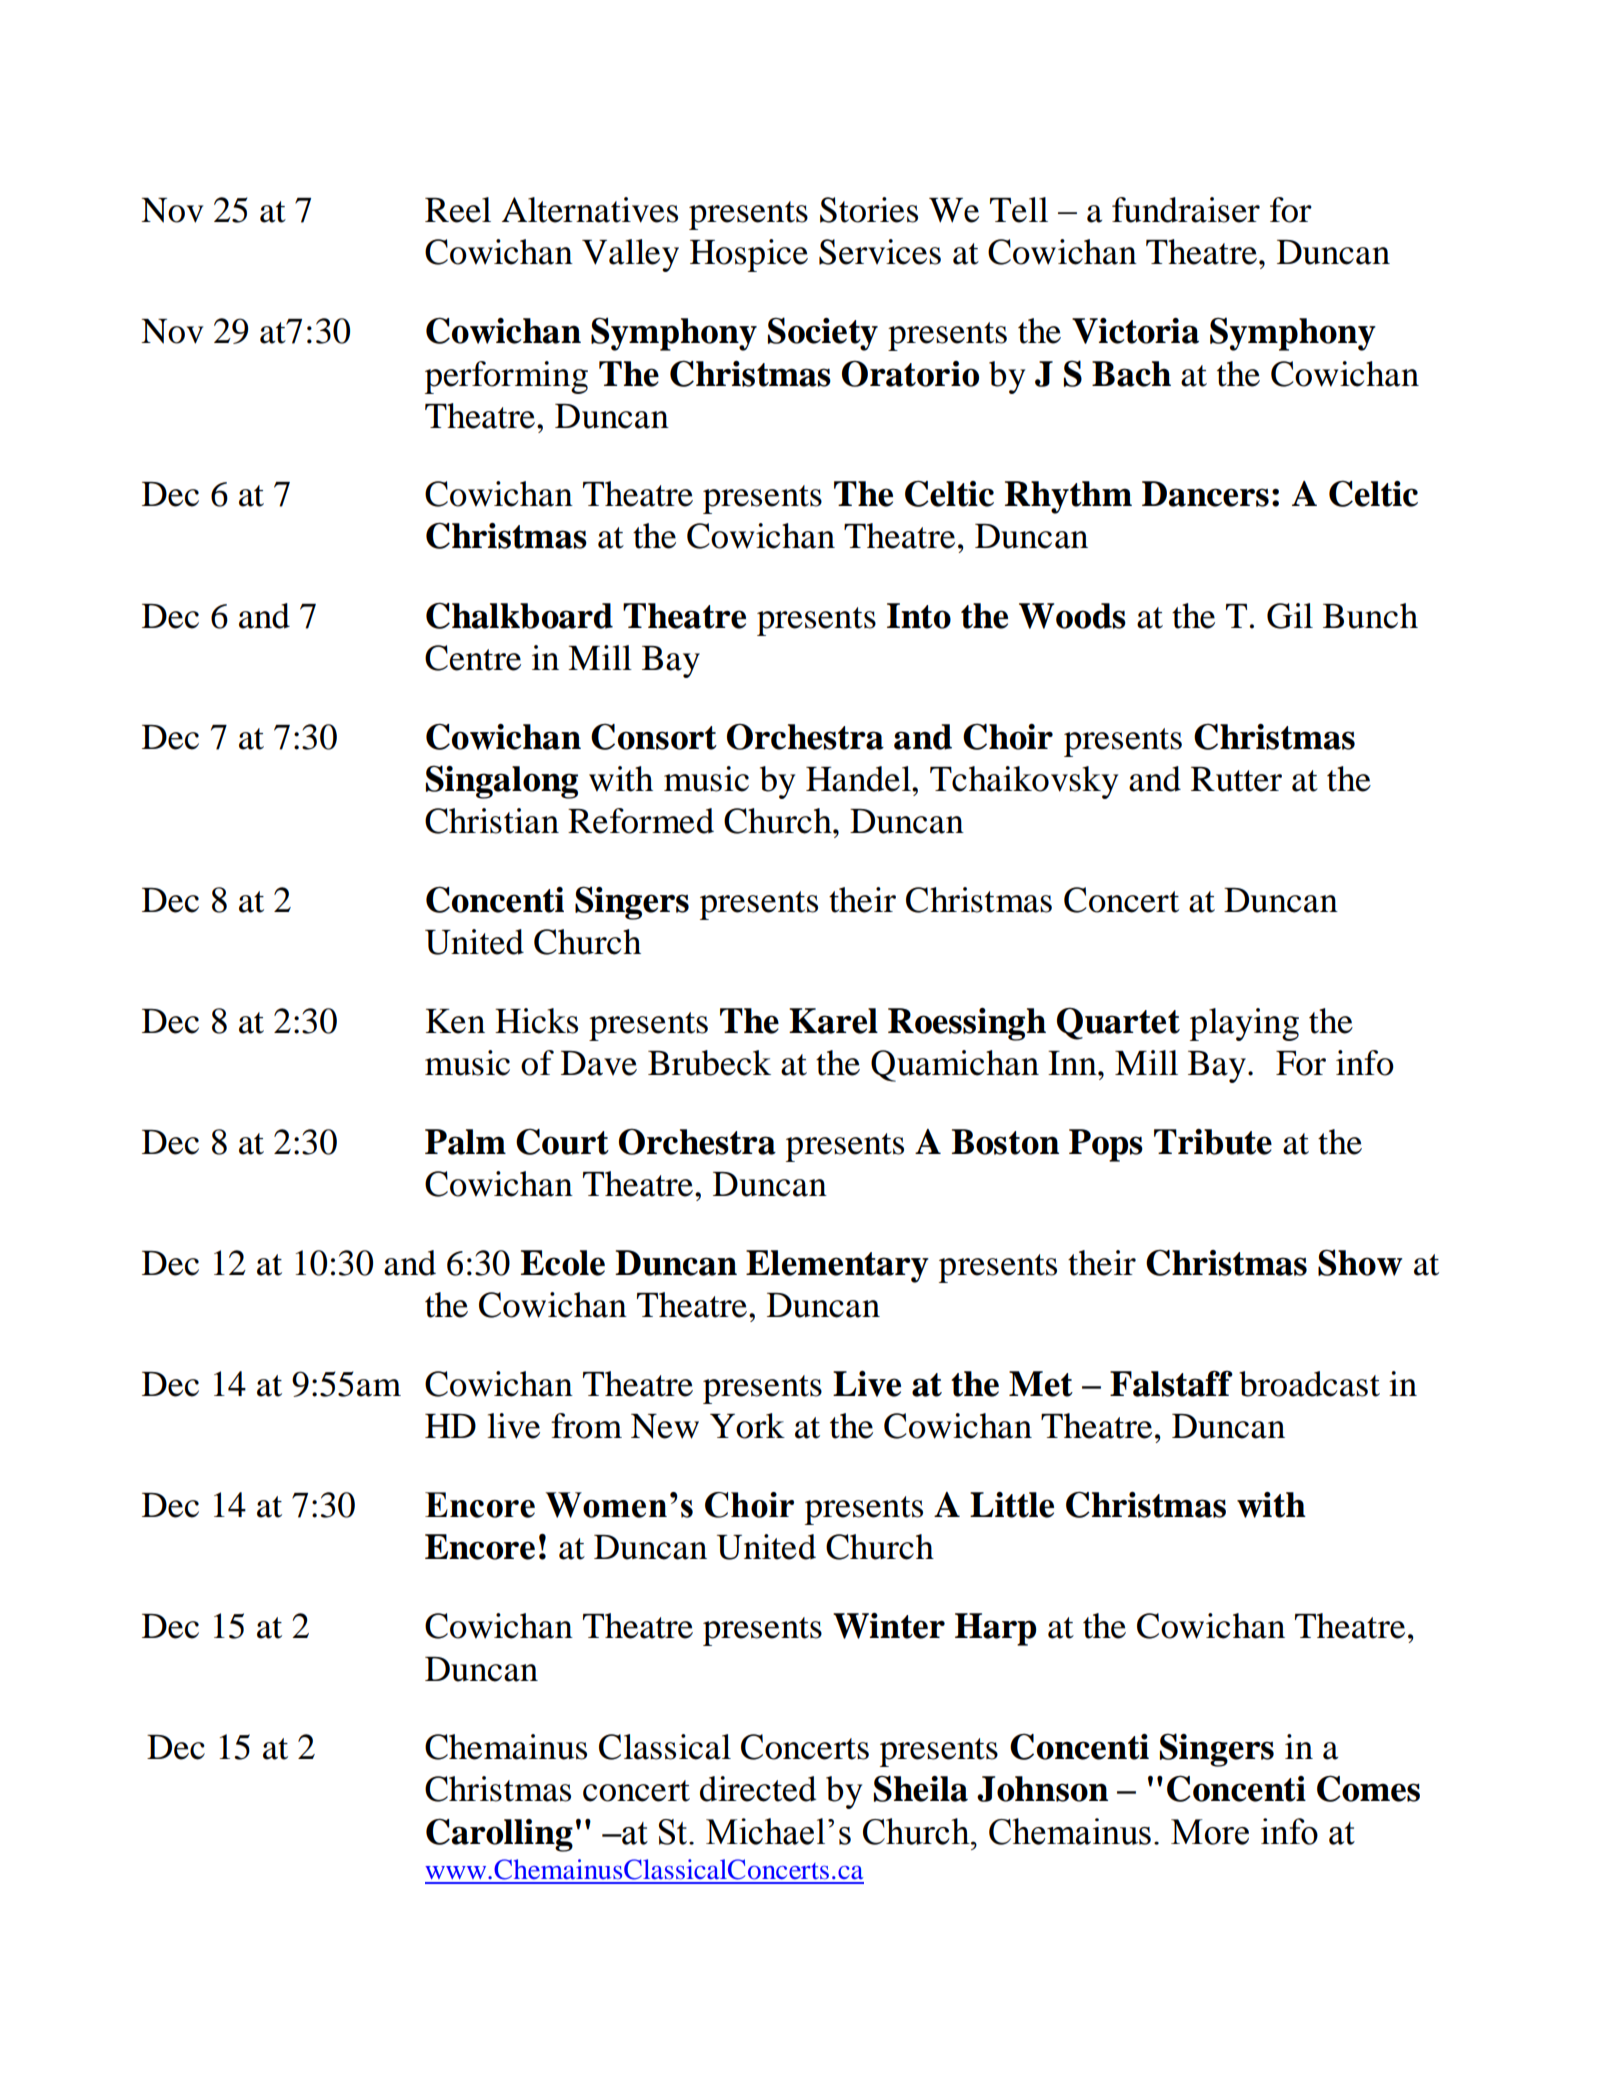 The image size is (1604, 2075). I want to click on Alternatives, so click(590, 210).
